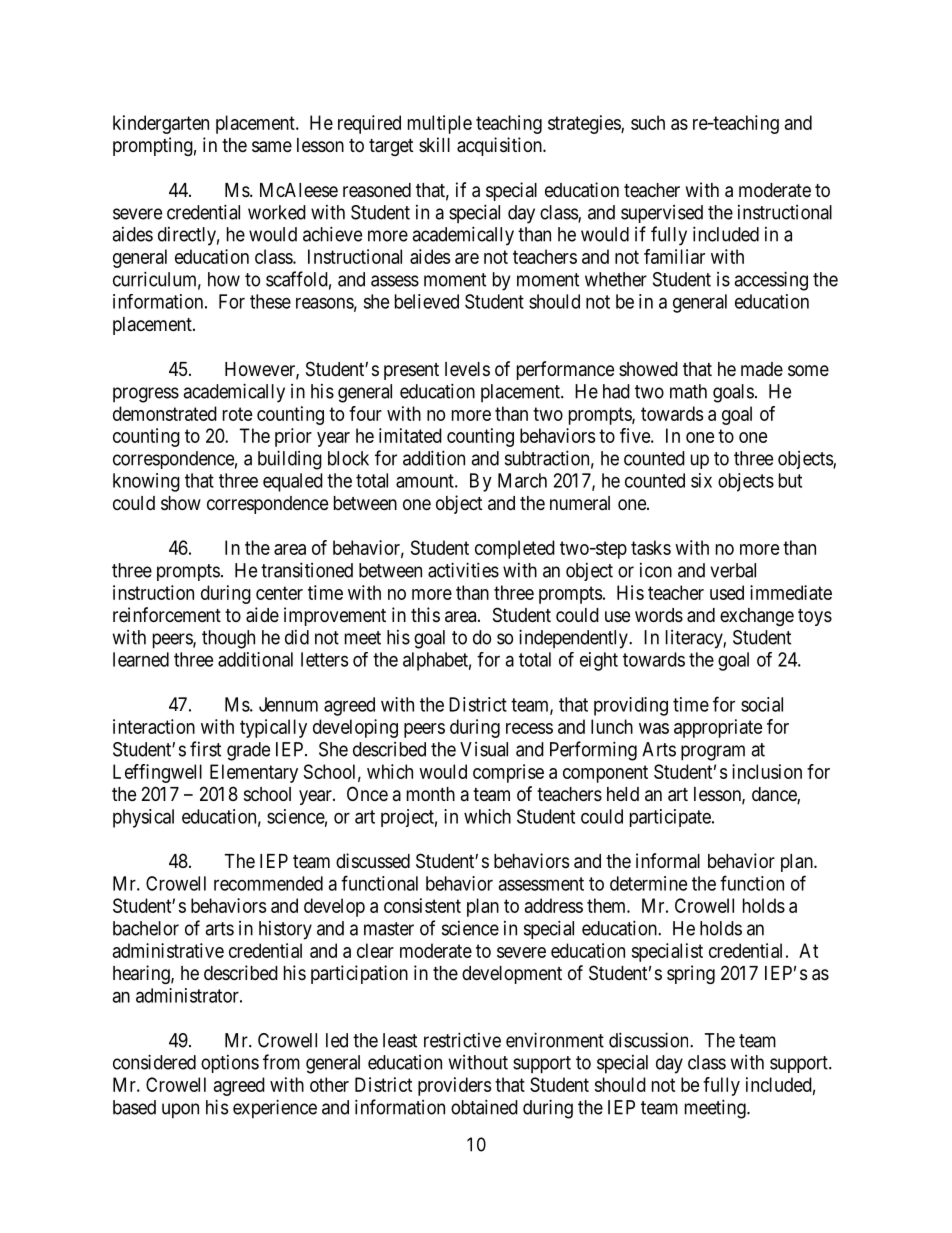  What do you see at coordinates (522, 480) in the screenshot?
I see `March` at bounding box center [522, 480].
